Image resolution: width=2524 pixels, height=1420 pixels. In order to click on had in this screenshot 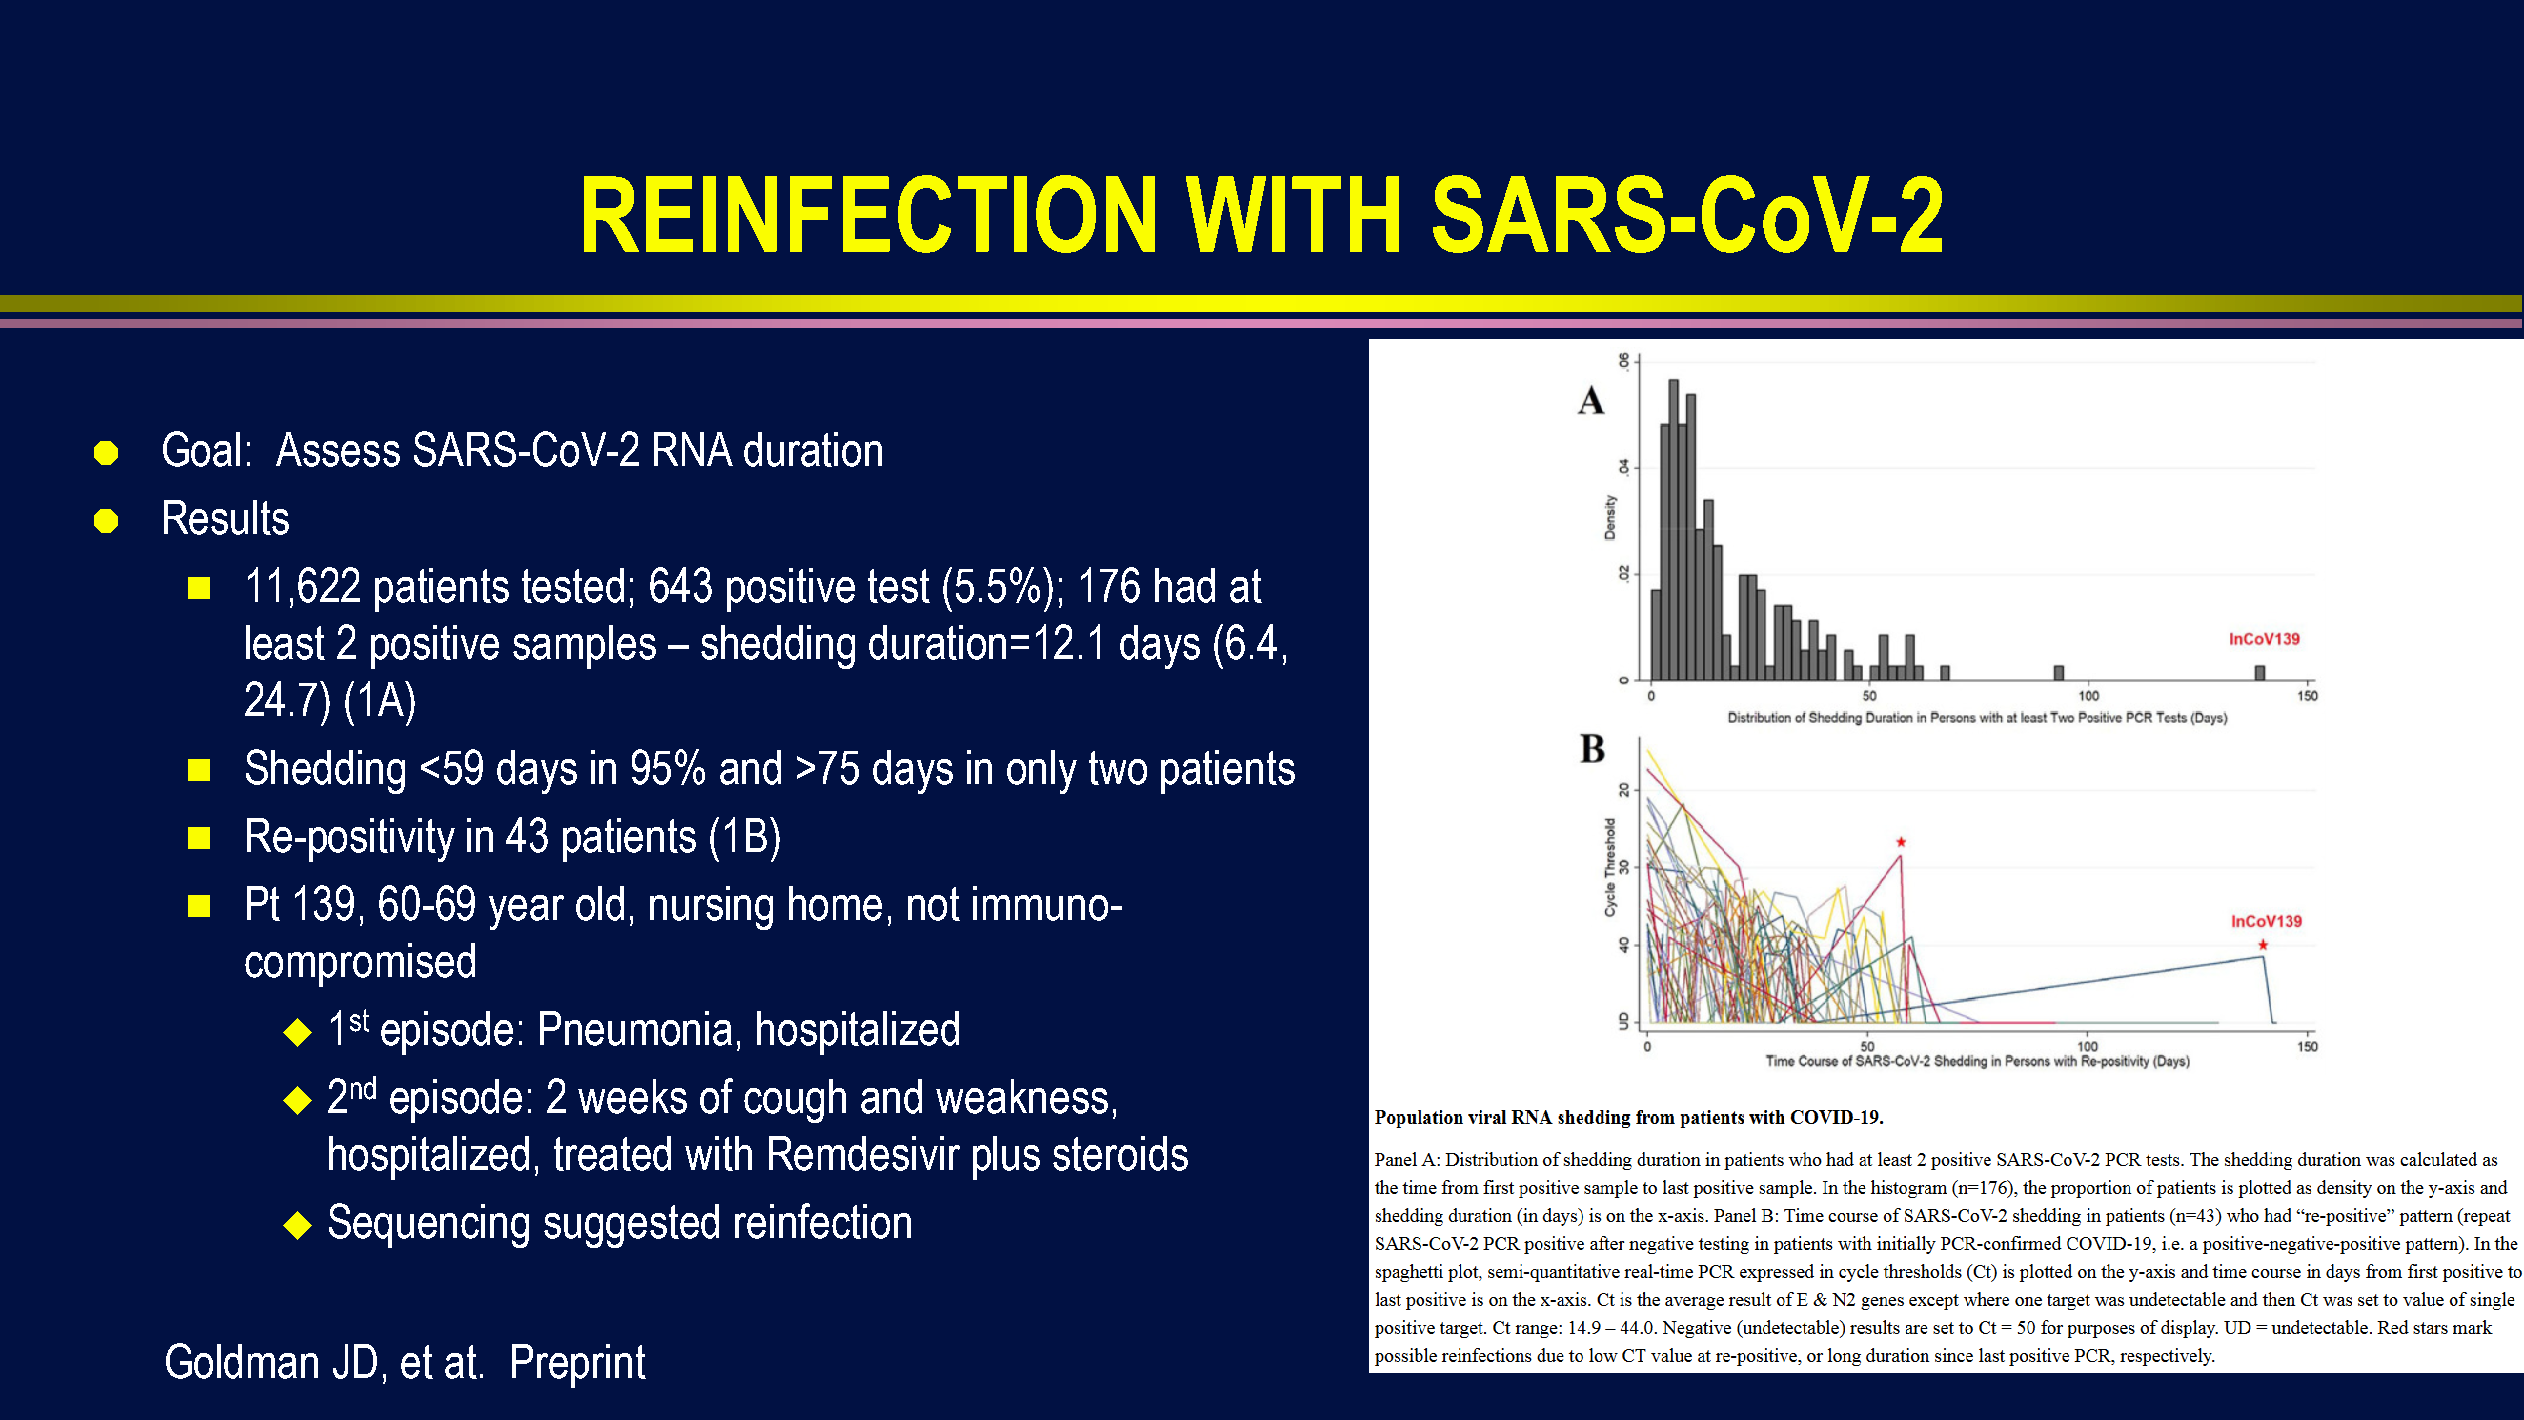, I will do `click(1185, 585)`.
